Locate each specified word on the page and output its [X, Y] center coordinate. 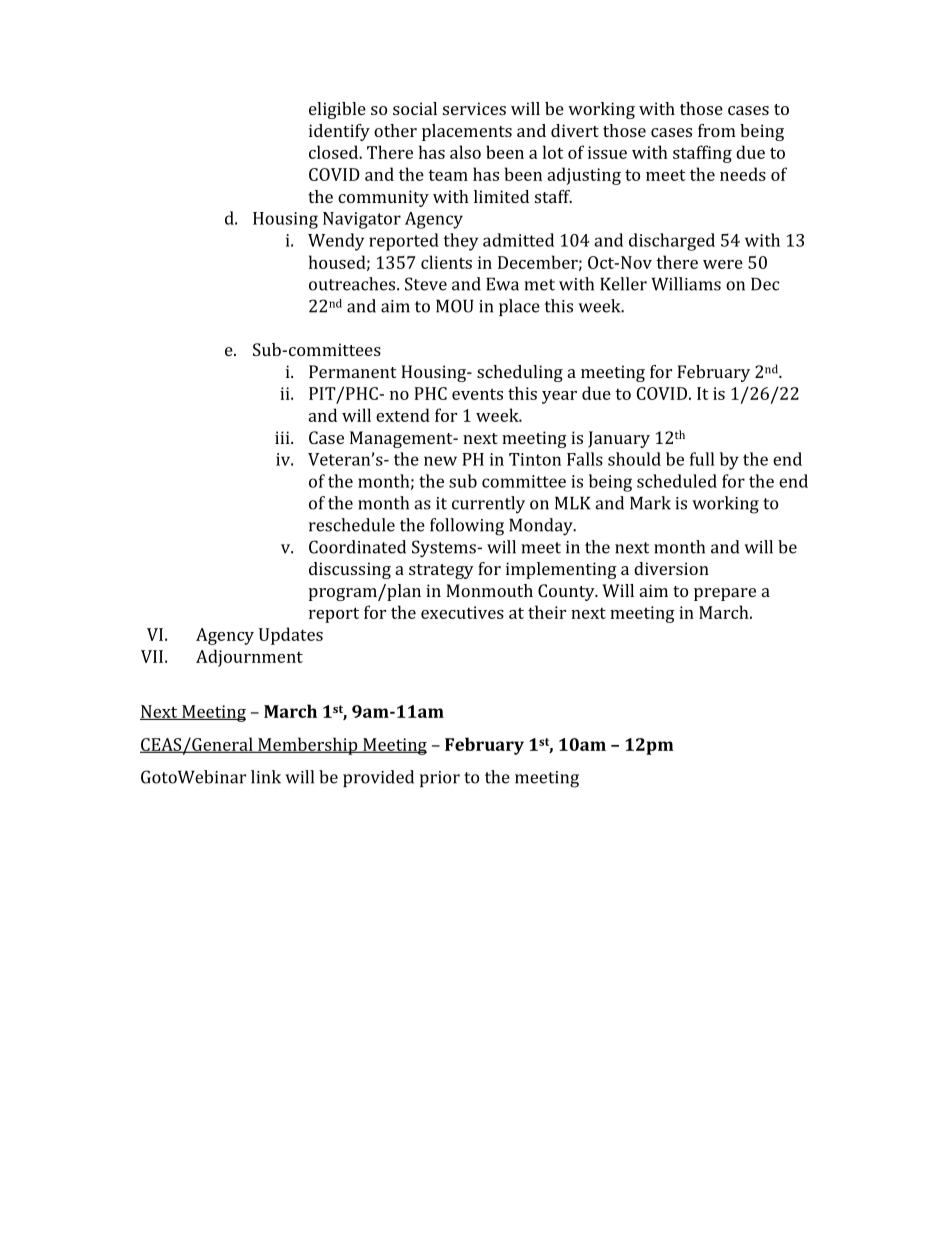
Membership [308, 746]
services [474, 108]
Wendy [336, 242]
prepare [725, 594]
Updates [291, 636]
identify [339, 132]
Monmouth [489, 590]
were [723, 264]
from [717, 130]
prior [440, 779]
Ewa [502, 284]
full [702, 459]
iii [283, 437]
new [440, 461]
